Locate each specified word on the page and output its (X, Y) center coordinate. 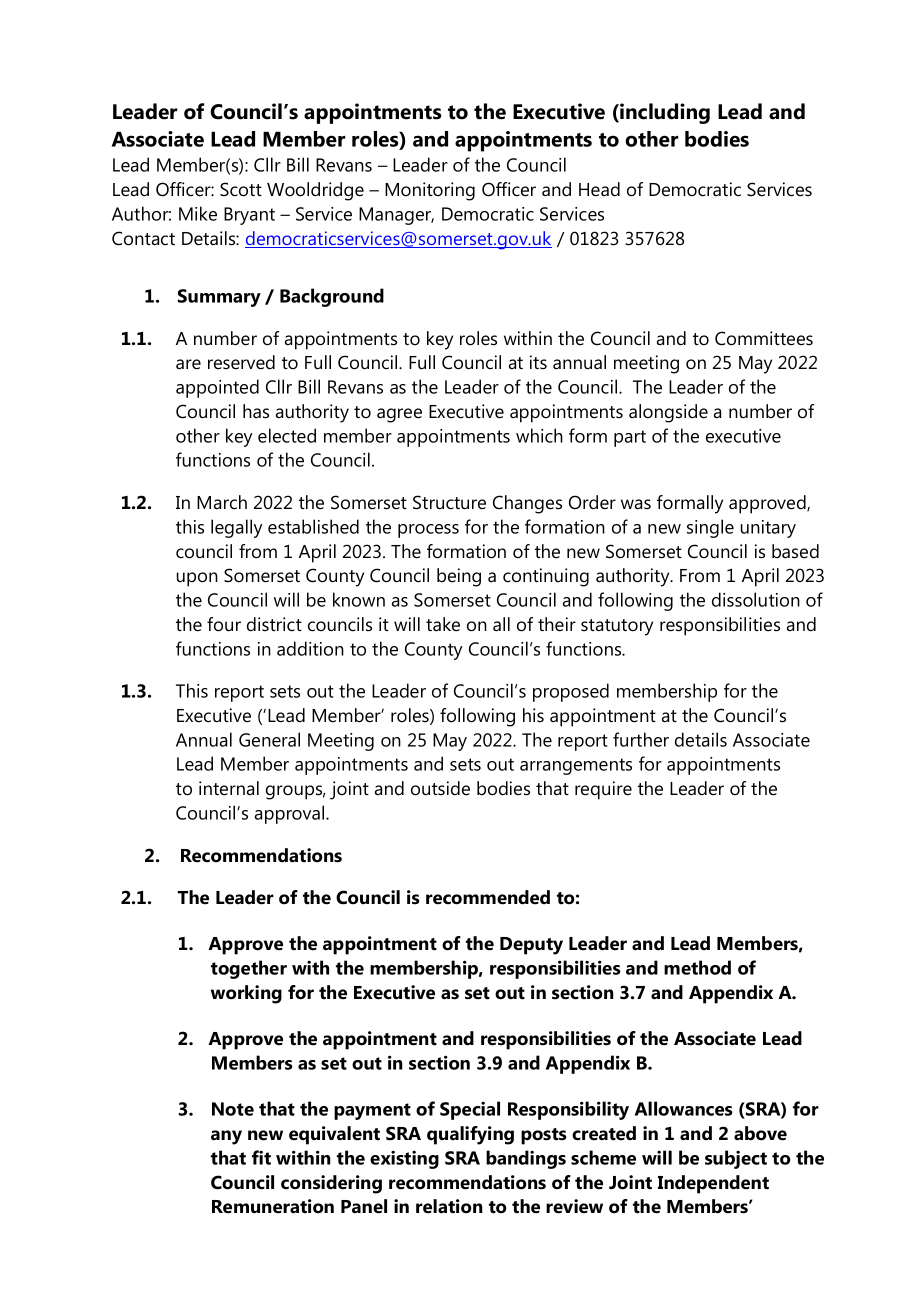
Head (599, 189)
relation (449, 1206)
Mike (198, 213)
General (269, 739)
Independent (713, 1184)
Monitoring (430, 191)
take (443, 624)
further (641, 739)
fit (261, 1157)
